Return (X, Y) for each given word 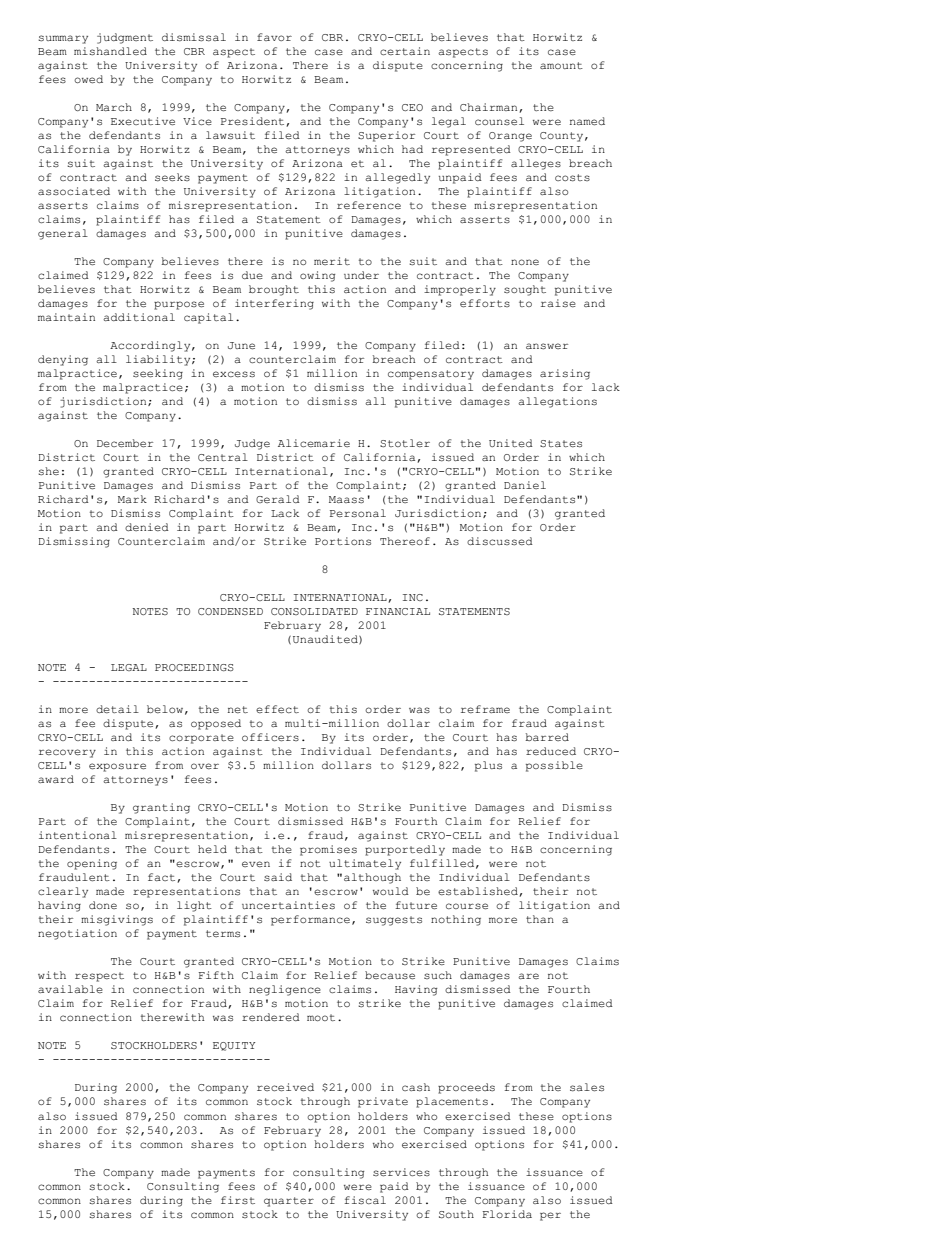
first (238, 1200)
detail (117, 709)
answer (547, 346)
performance (310, 920)
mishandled (110, 51)
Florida (507, 1214)
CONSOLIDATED (314, 611)
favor (274, 37)
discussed (500, 541)
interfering (274, 304)
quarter (289, 1202)
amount (561, 65)
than (540, 919)
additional (139, 317)
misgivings (117, 920)
